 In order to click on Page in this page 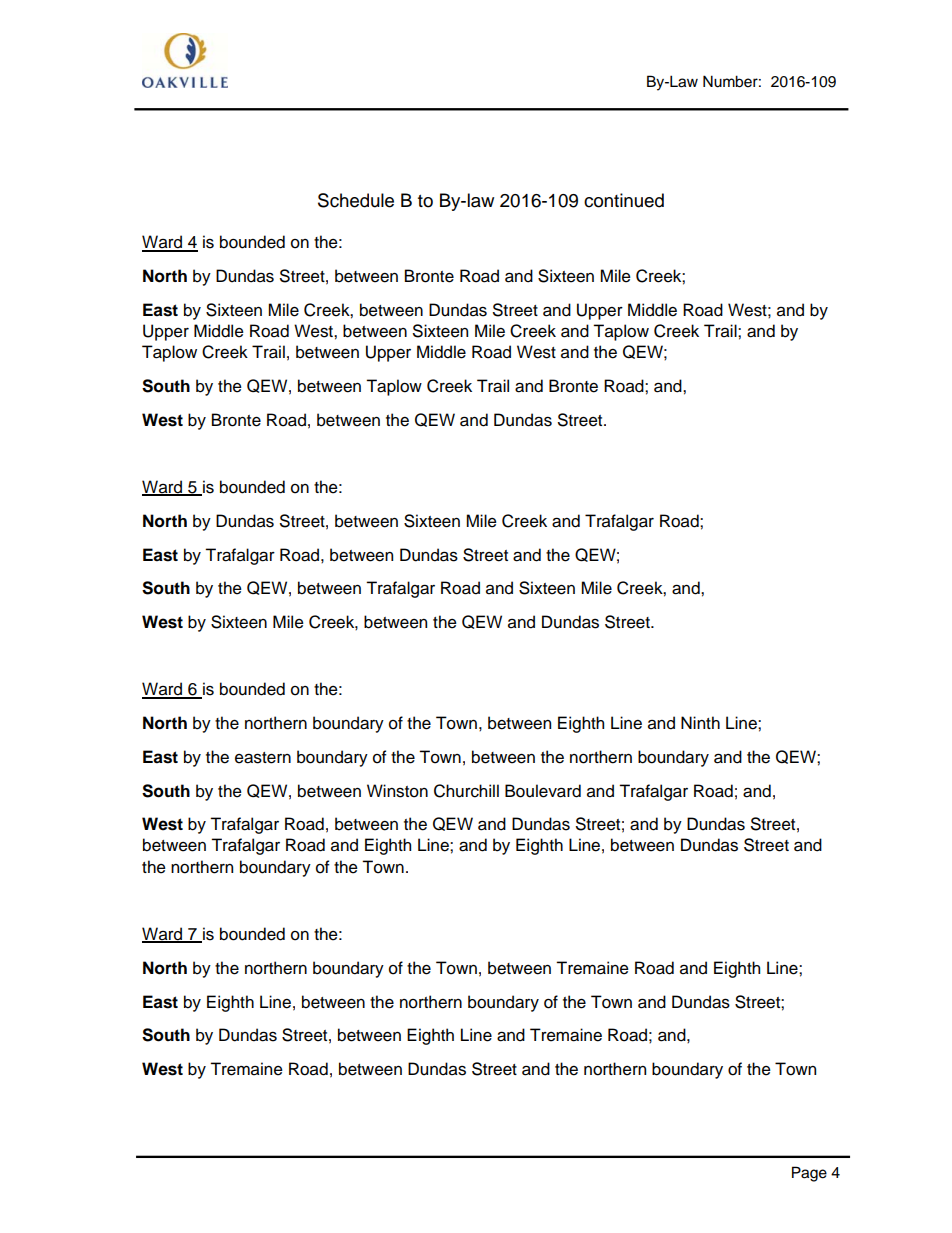, I will do `click(809, 1174)`.
